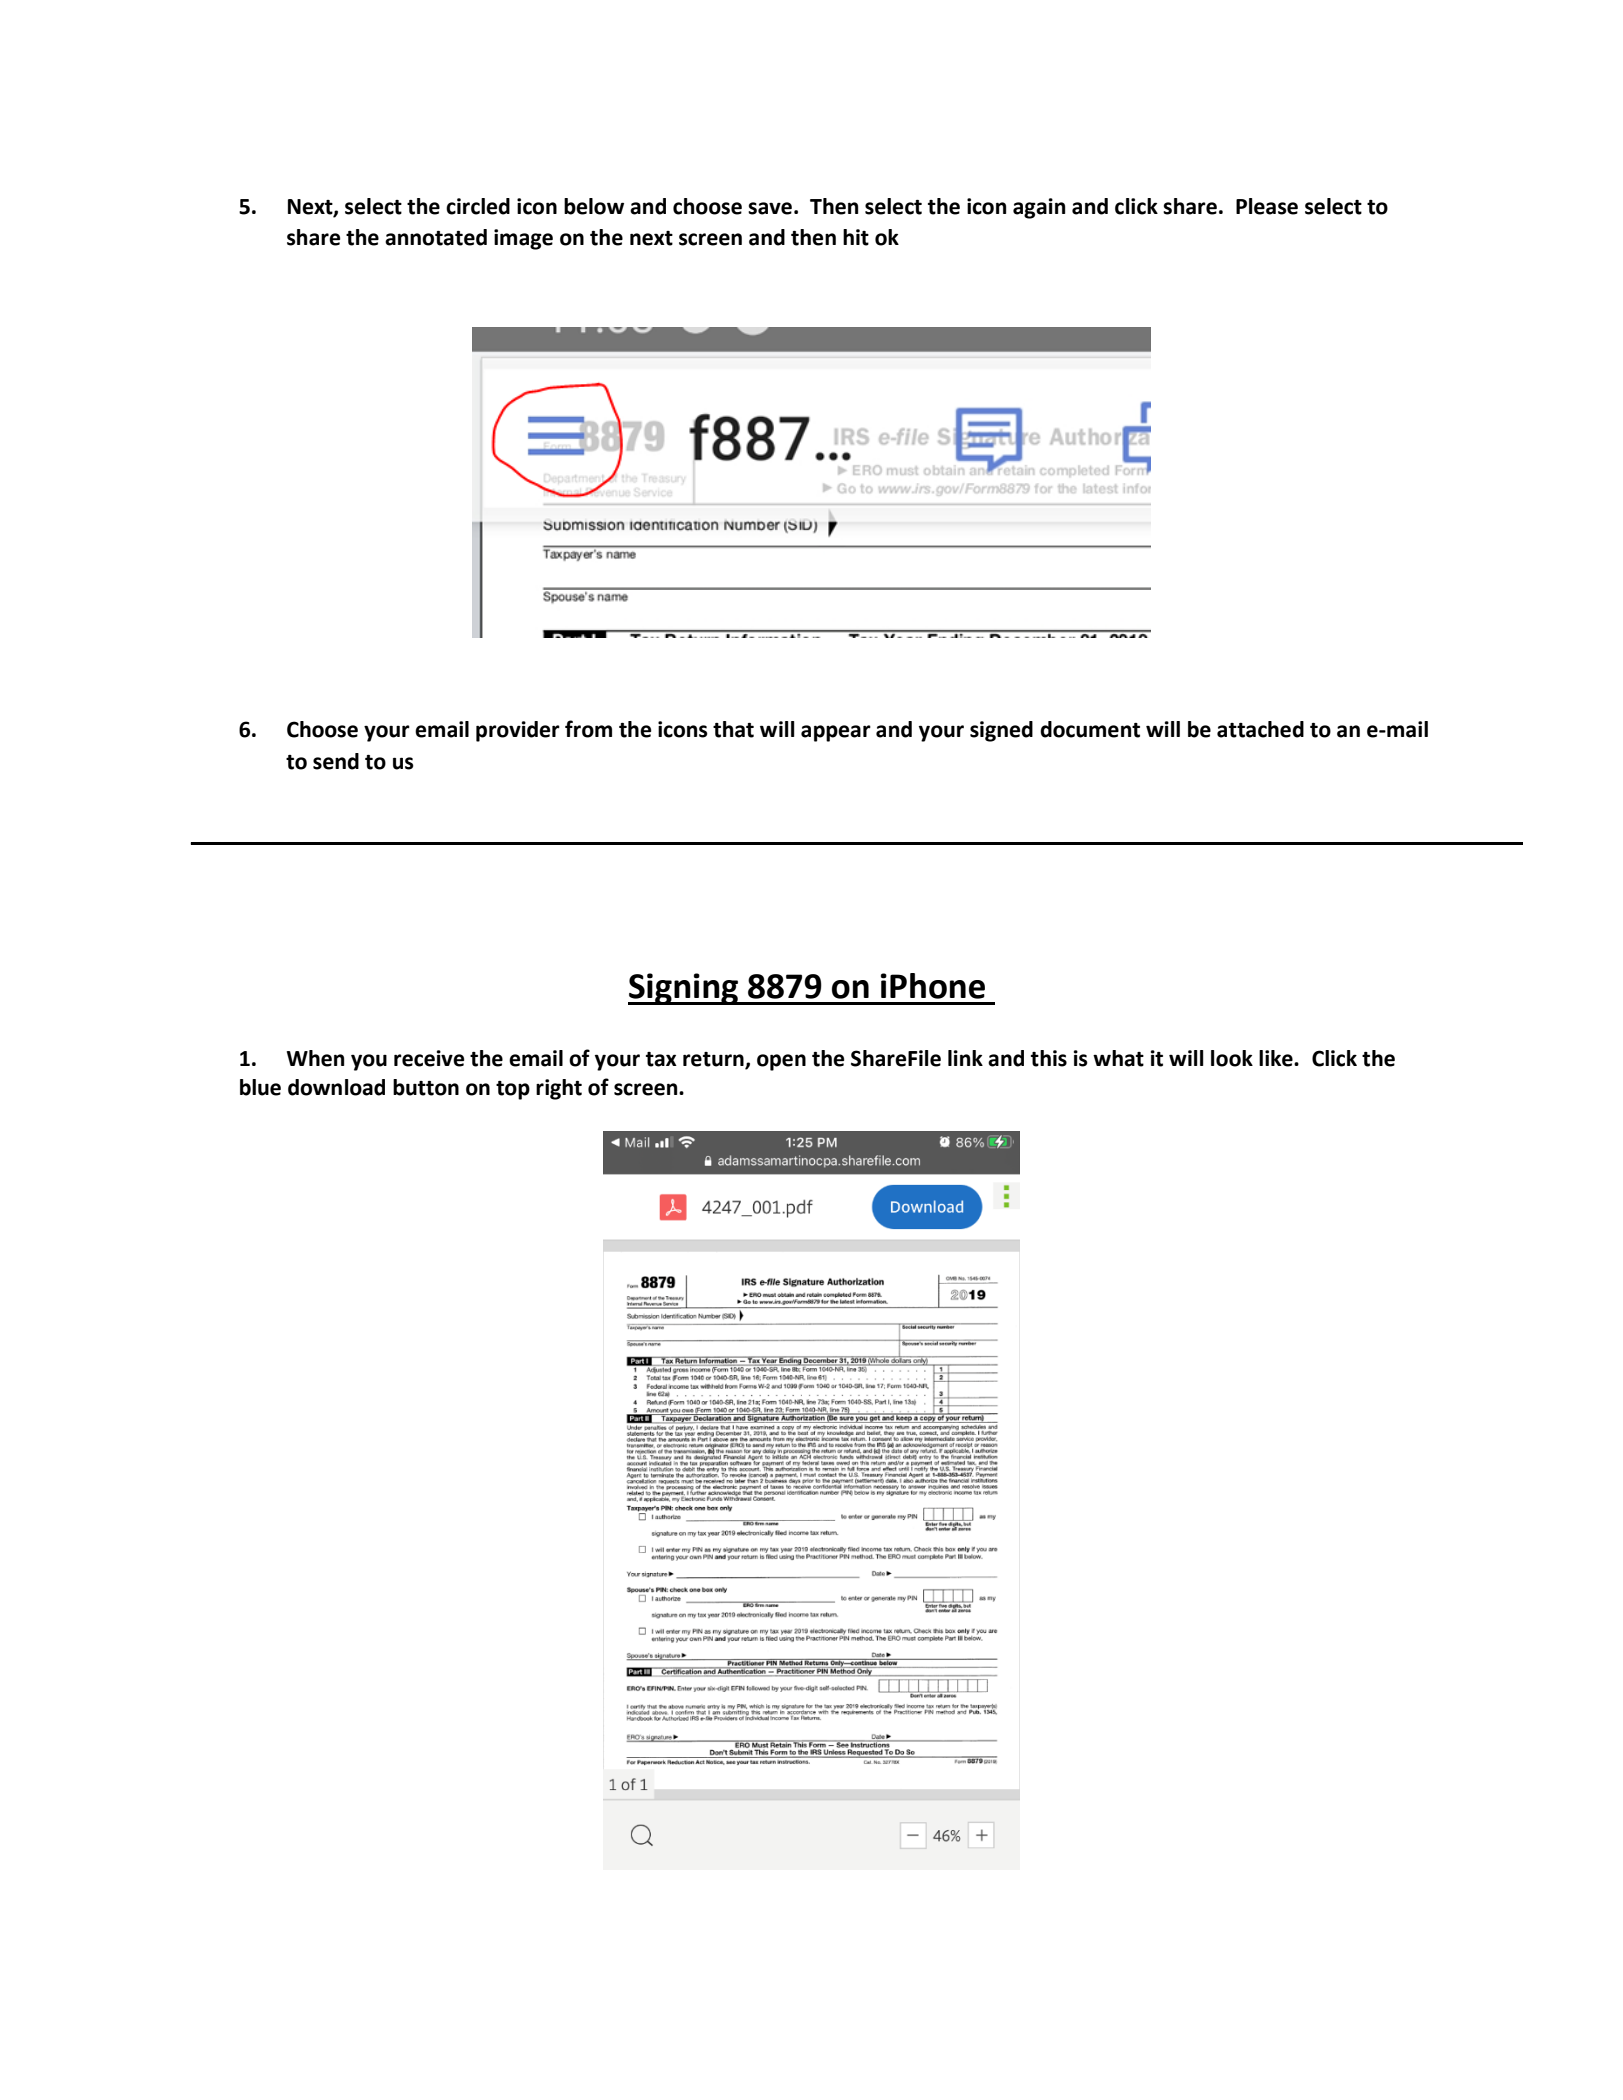  What do you see at coordinates (770, 208) in the screenshot?
I see `save` at bounding box center [770, 208].
